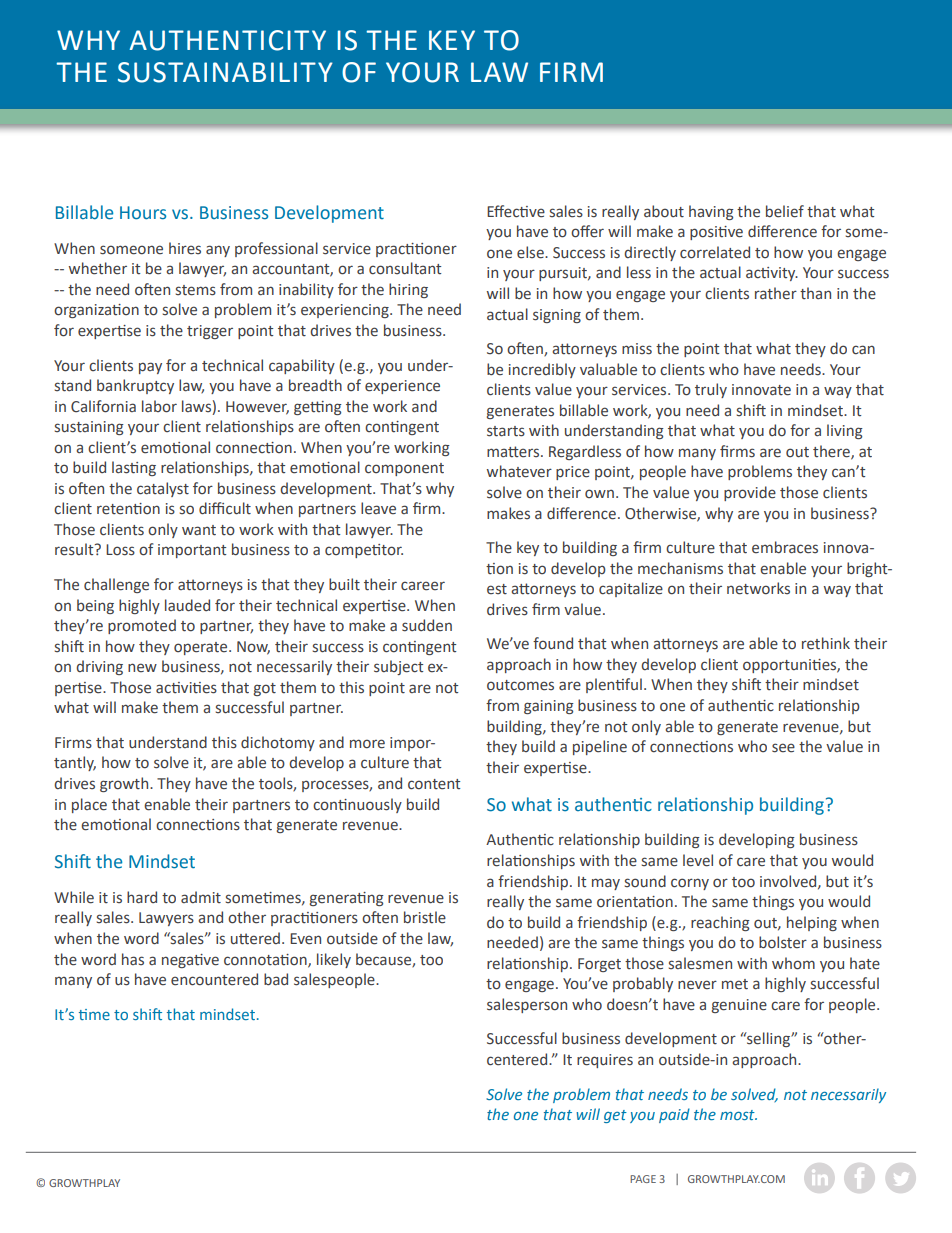  Describe the element at coordinates (434, 784) in the image. I see `content` at that location.
